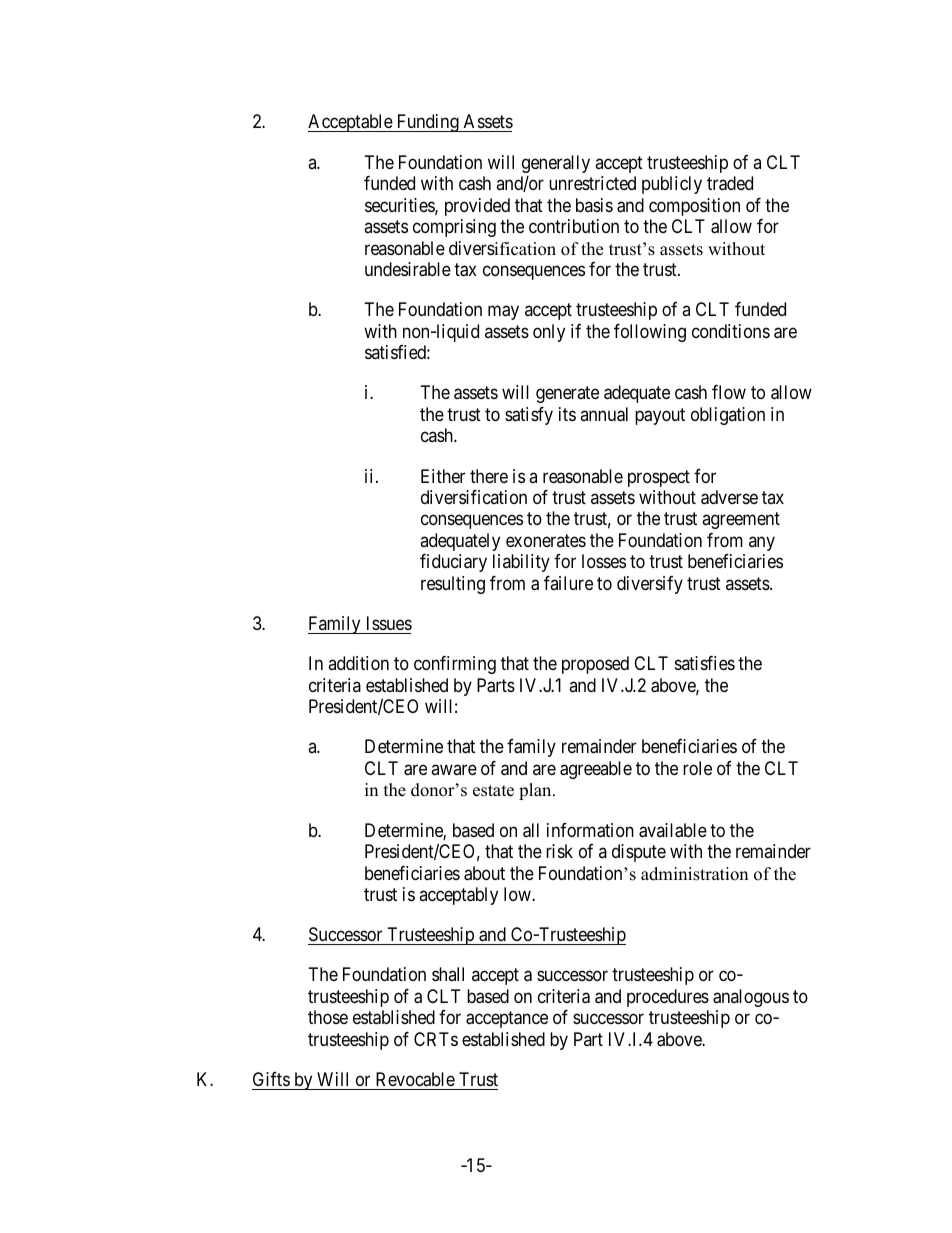 This screenshot has width=952, height=1233. What do you see at coordinates (389, 623) in the screenshot?
I see `Issues` at bounding box center [389, 623].
